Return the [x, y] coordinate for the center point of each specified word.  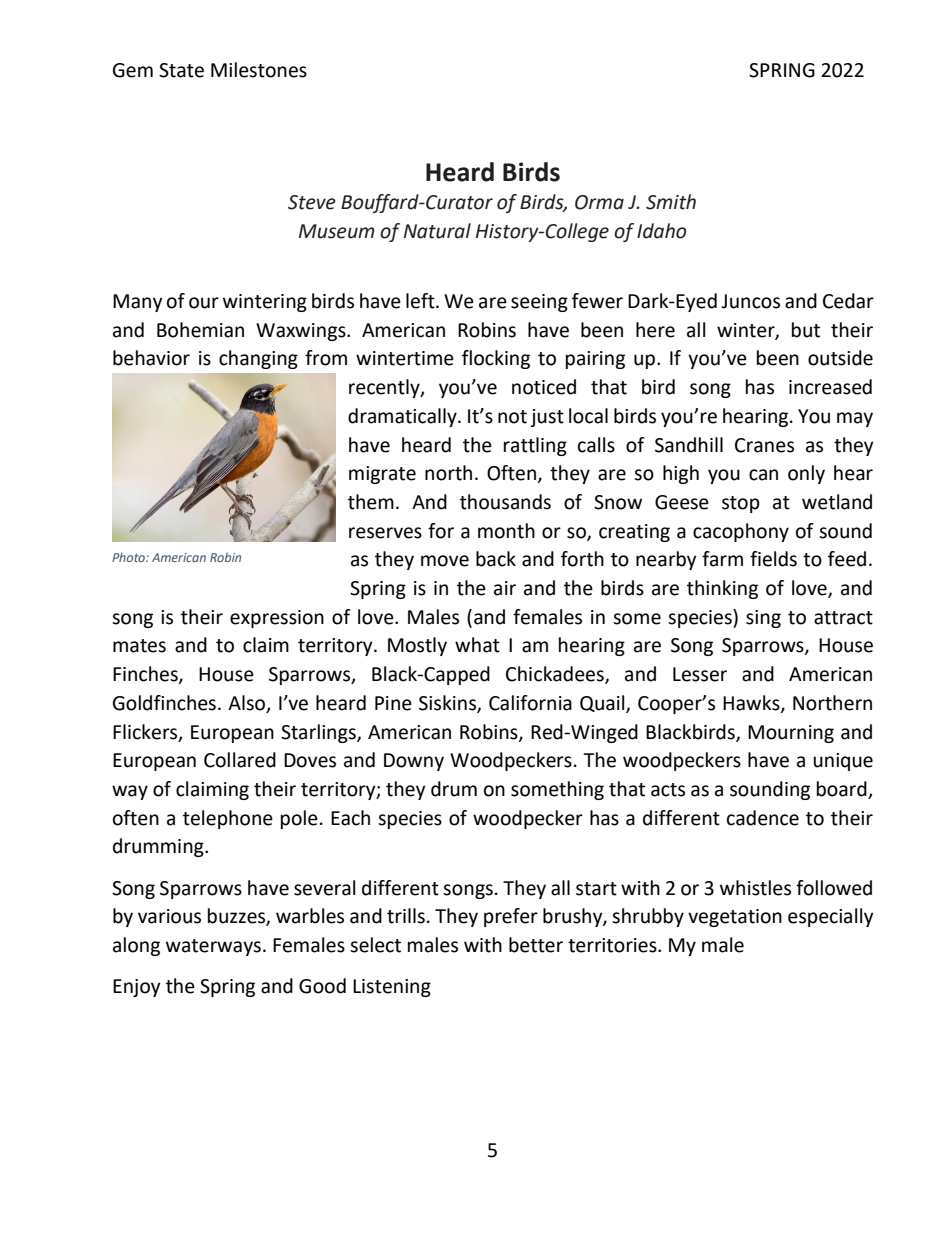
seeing [539, 303]
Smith [671, 202]
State [181, 70]
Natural [437, 231]
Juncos [750, 301]
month [506, 531]
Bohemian [200, 330]
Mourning [791, 734]
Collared [240, 760]
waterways [213, 947]
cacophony [741, 532]
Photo [129, 557]
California [530, 703]
